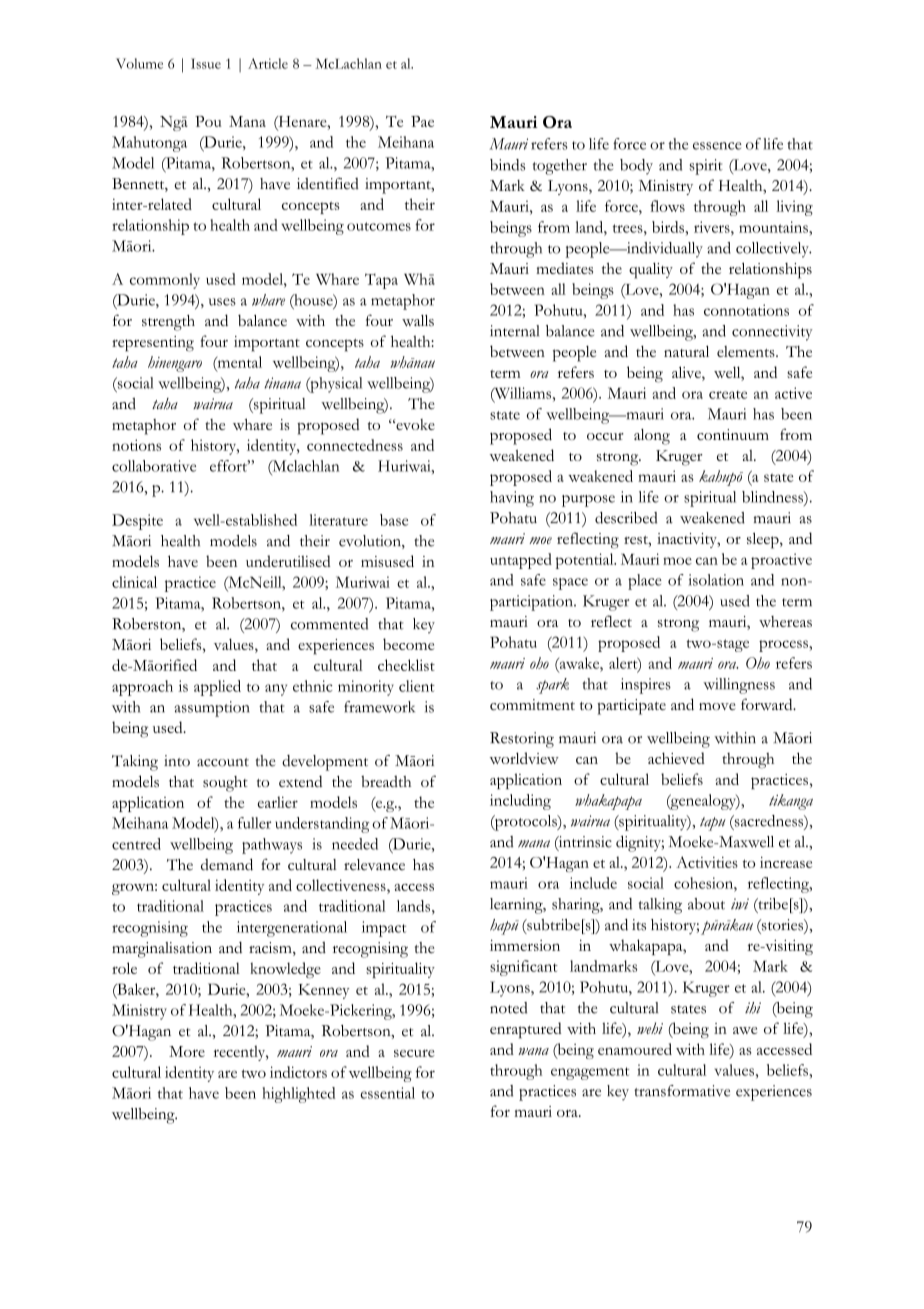 This screenshot has width=924, height=1309. Describe the element at coordinates (422, 121) in the screenshot. I see `Pae` at that location.
